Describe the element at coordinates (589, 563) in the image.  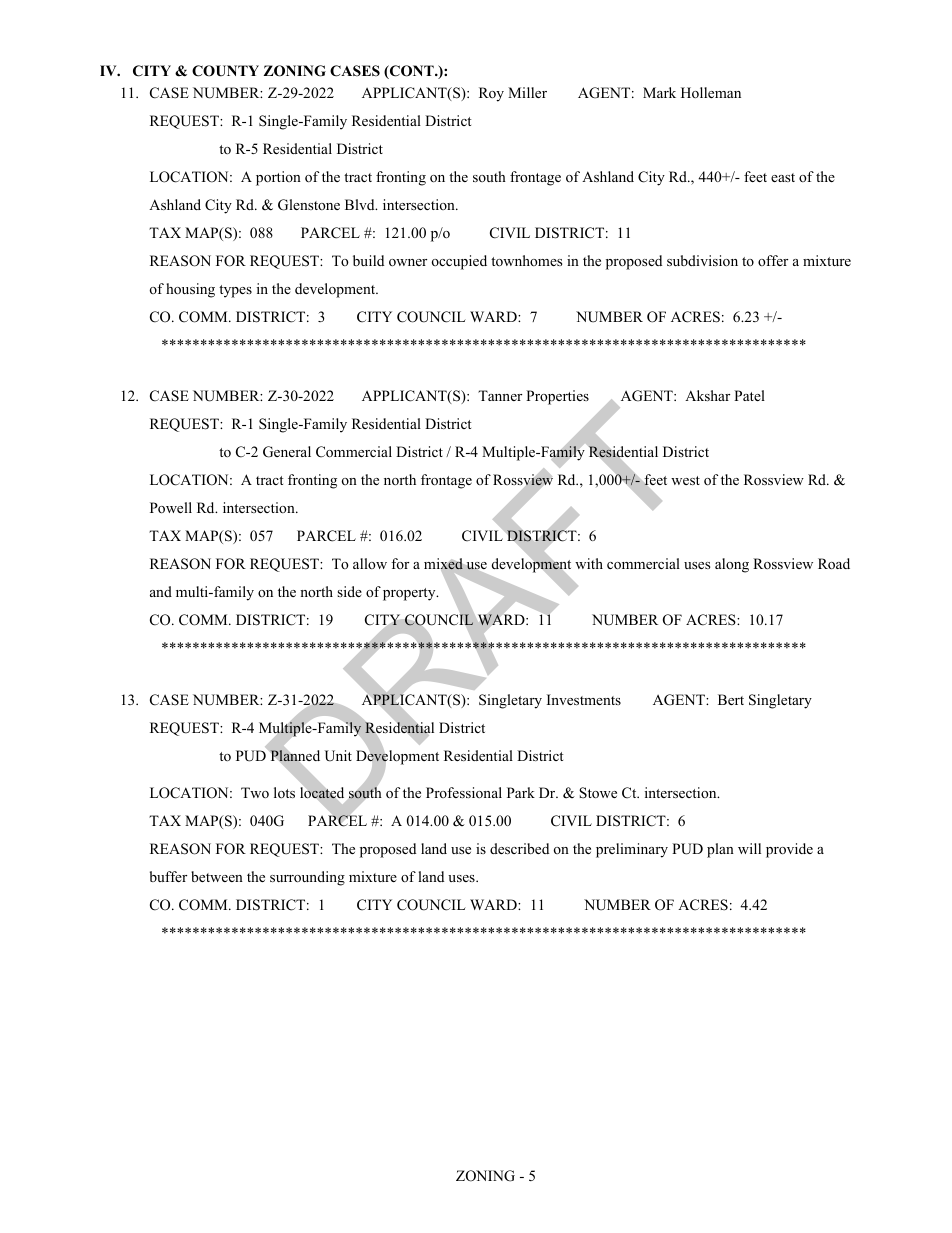
I see `with` at that location.
